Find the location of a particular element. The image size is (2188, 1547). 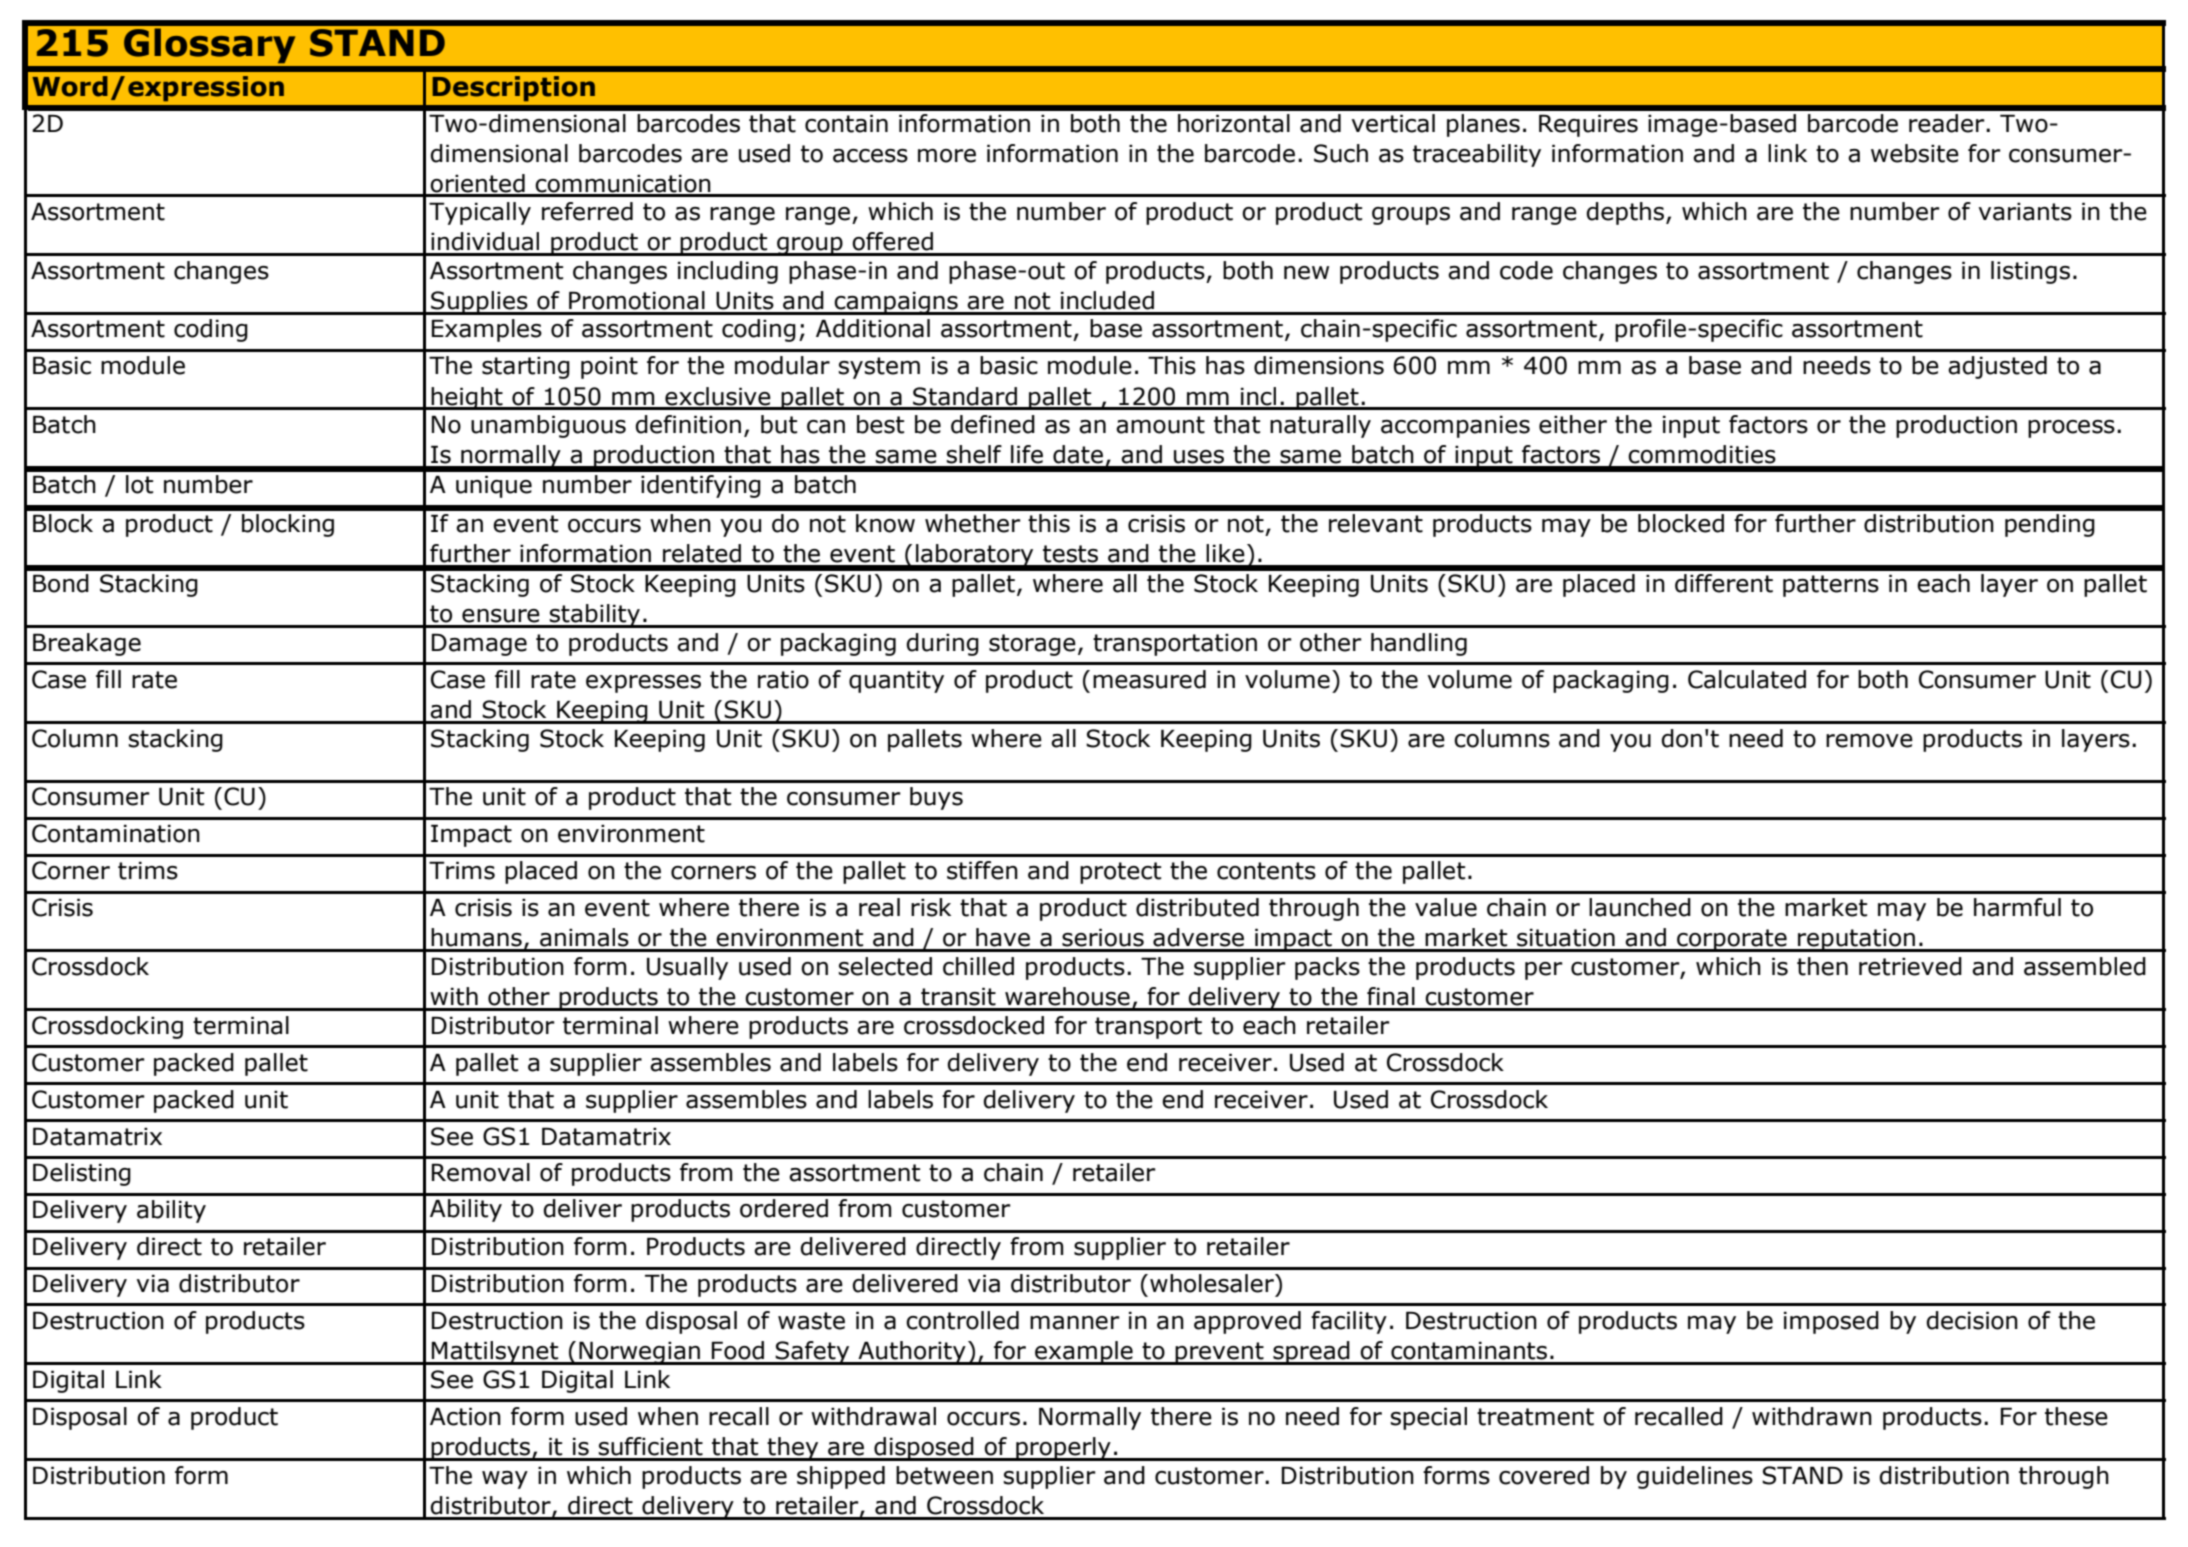

buys is located at coordinates (936, 798).
